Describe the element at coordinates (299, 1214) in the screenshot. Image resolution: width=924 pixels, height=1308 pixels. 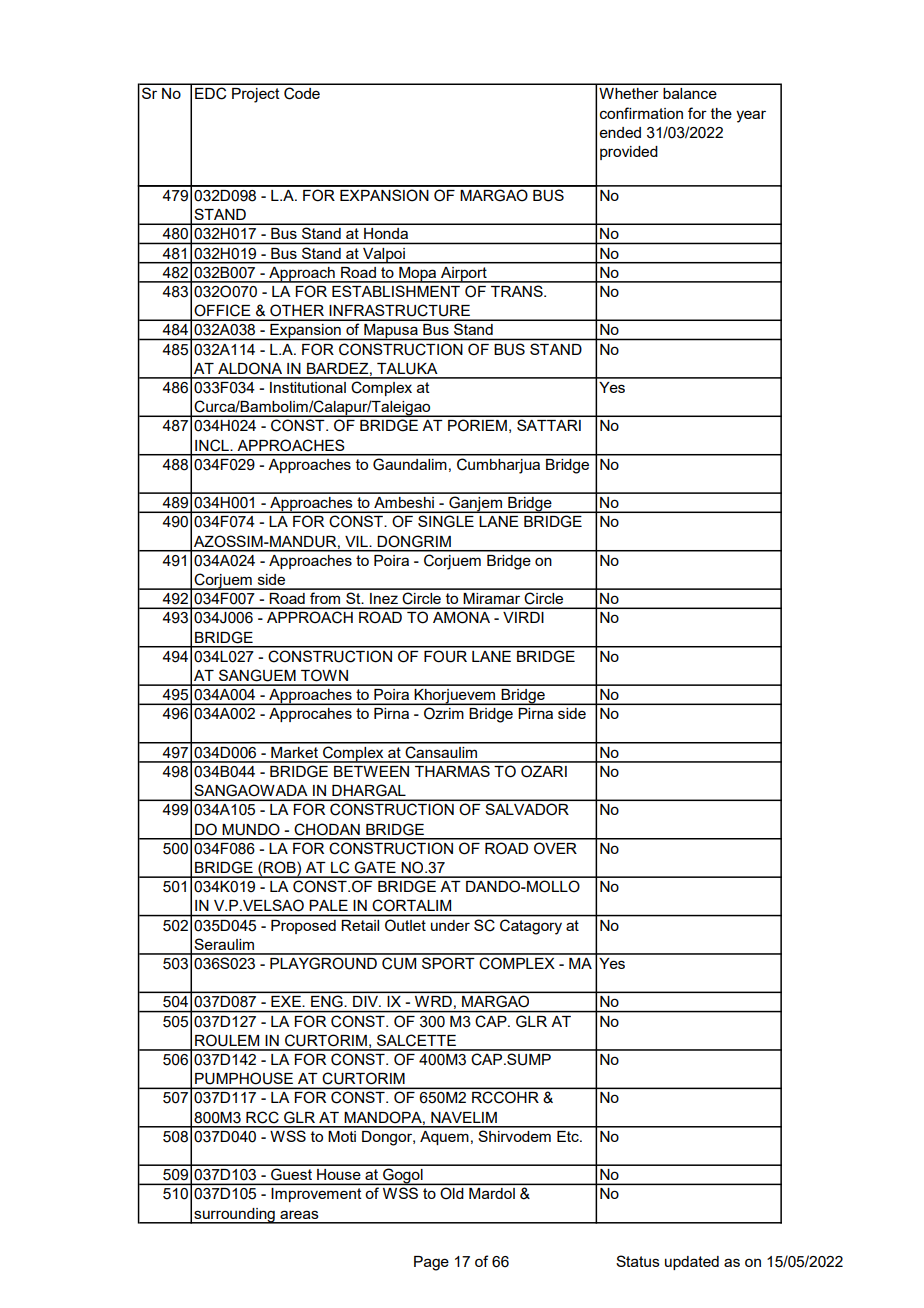
I see `areas` at that location.
